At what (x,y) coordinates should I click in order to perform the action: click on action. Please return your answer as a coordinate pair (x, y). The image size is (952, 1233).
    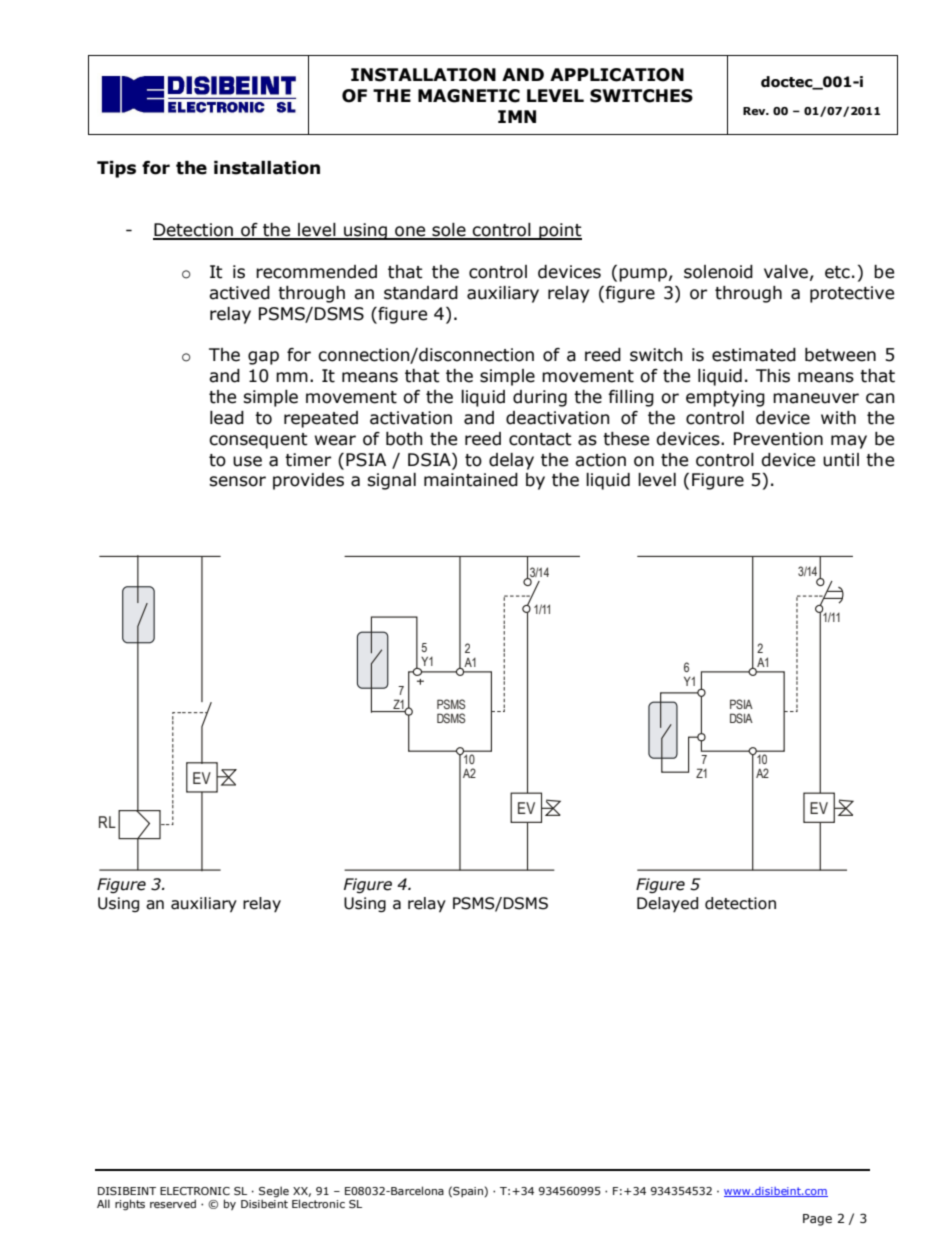
    Looking at the image, I should click on (600, 460).
